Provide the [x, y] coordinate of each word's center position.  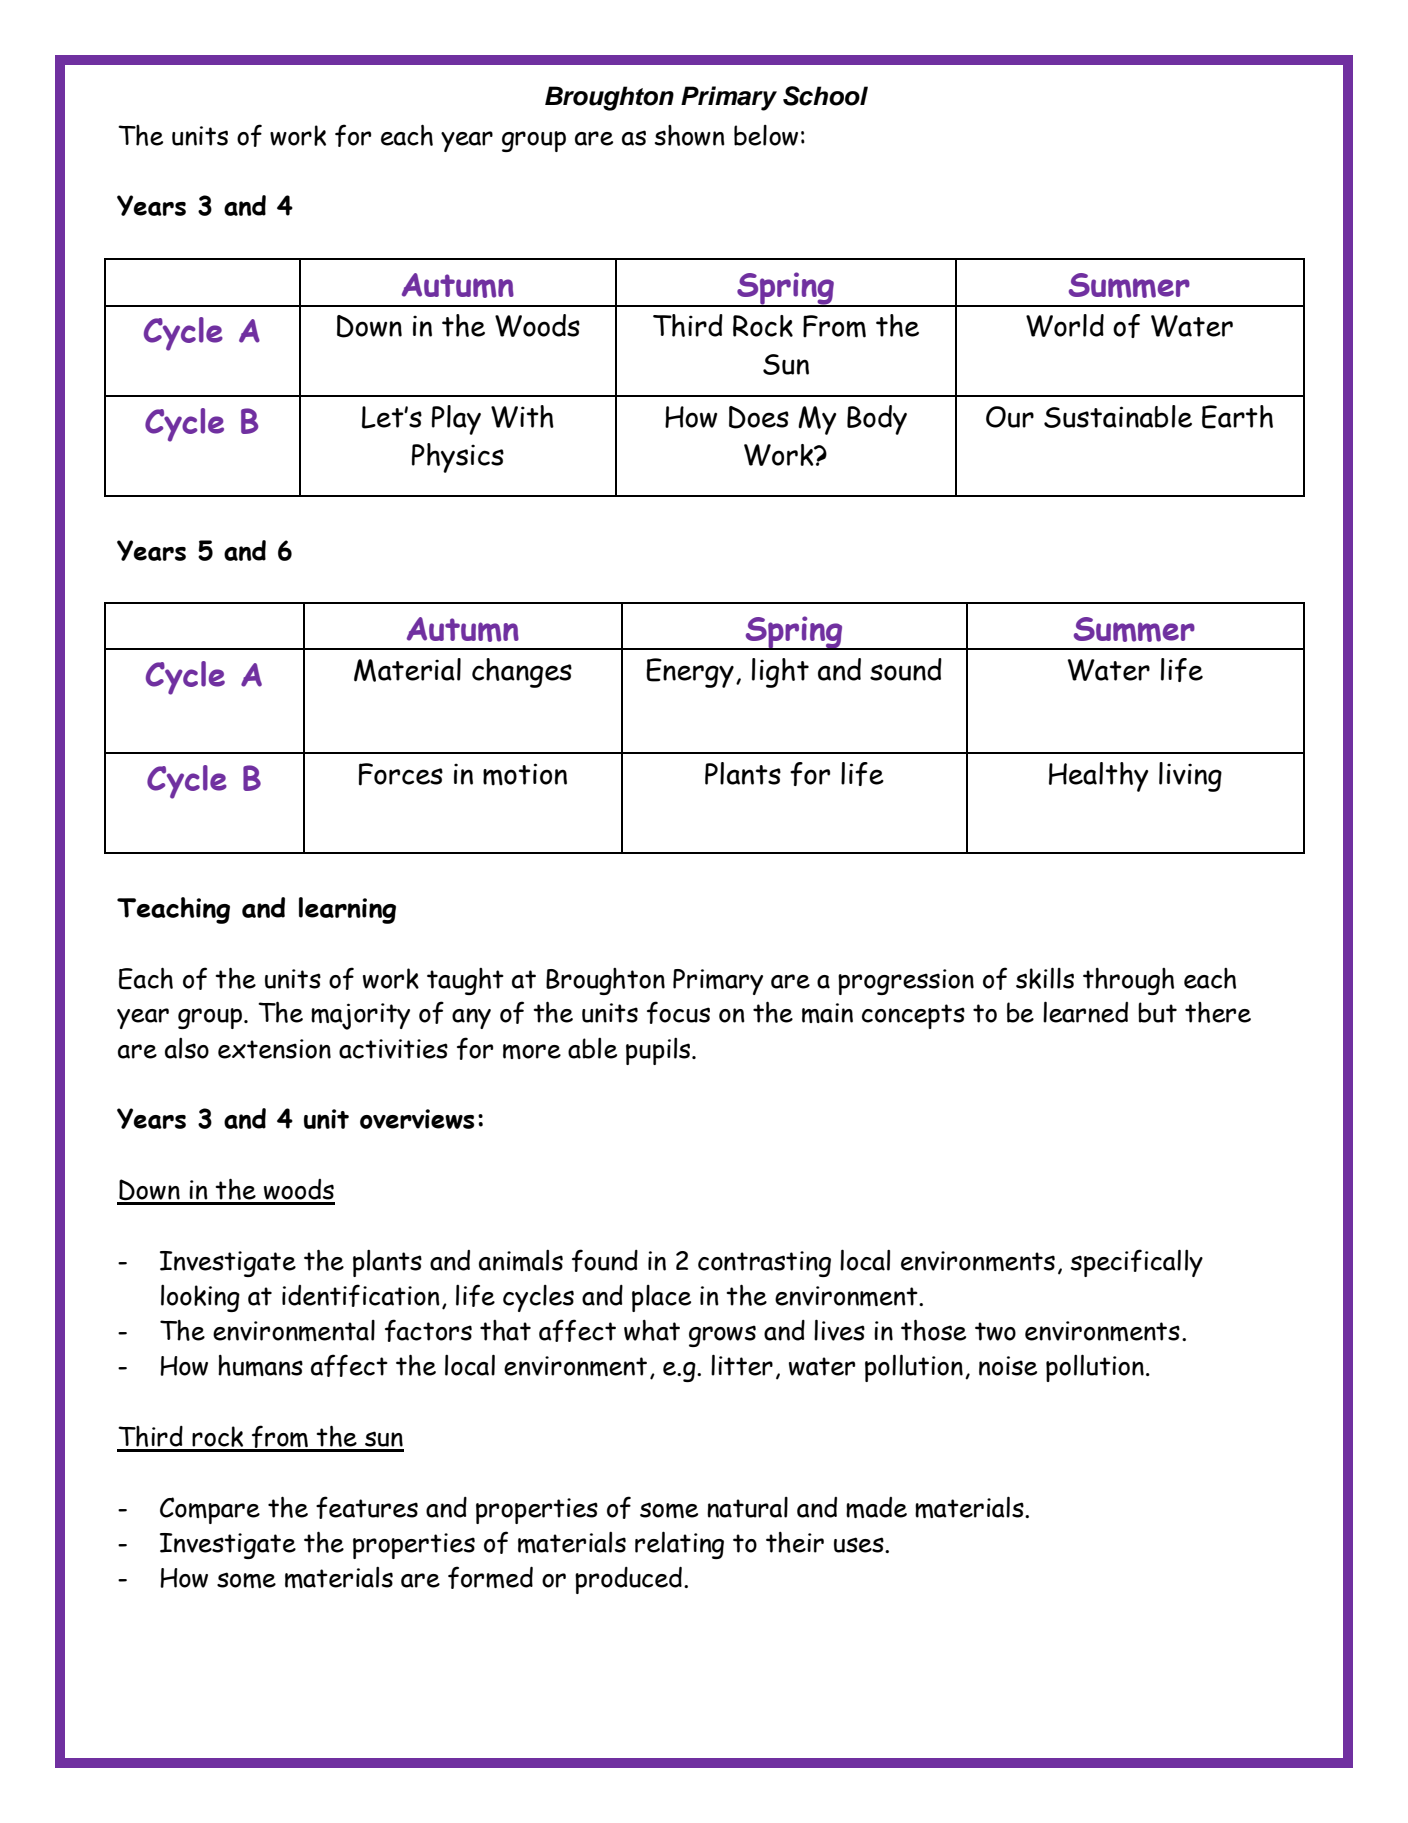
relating [679, 1545]
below [766, 135]
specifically [1137, 1263]
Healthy [1099, 777]
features [367, 1507]
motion [525, 774]
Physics [458, 458]
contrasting [764, 1264]
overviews [417, 1119]
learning [347, 910]
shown [690, 135]
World [1065, 325]
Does [759, 417]
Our [1010, 417]
